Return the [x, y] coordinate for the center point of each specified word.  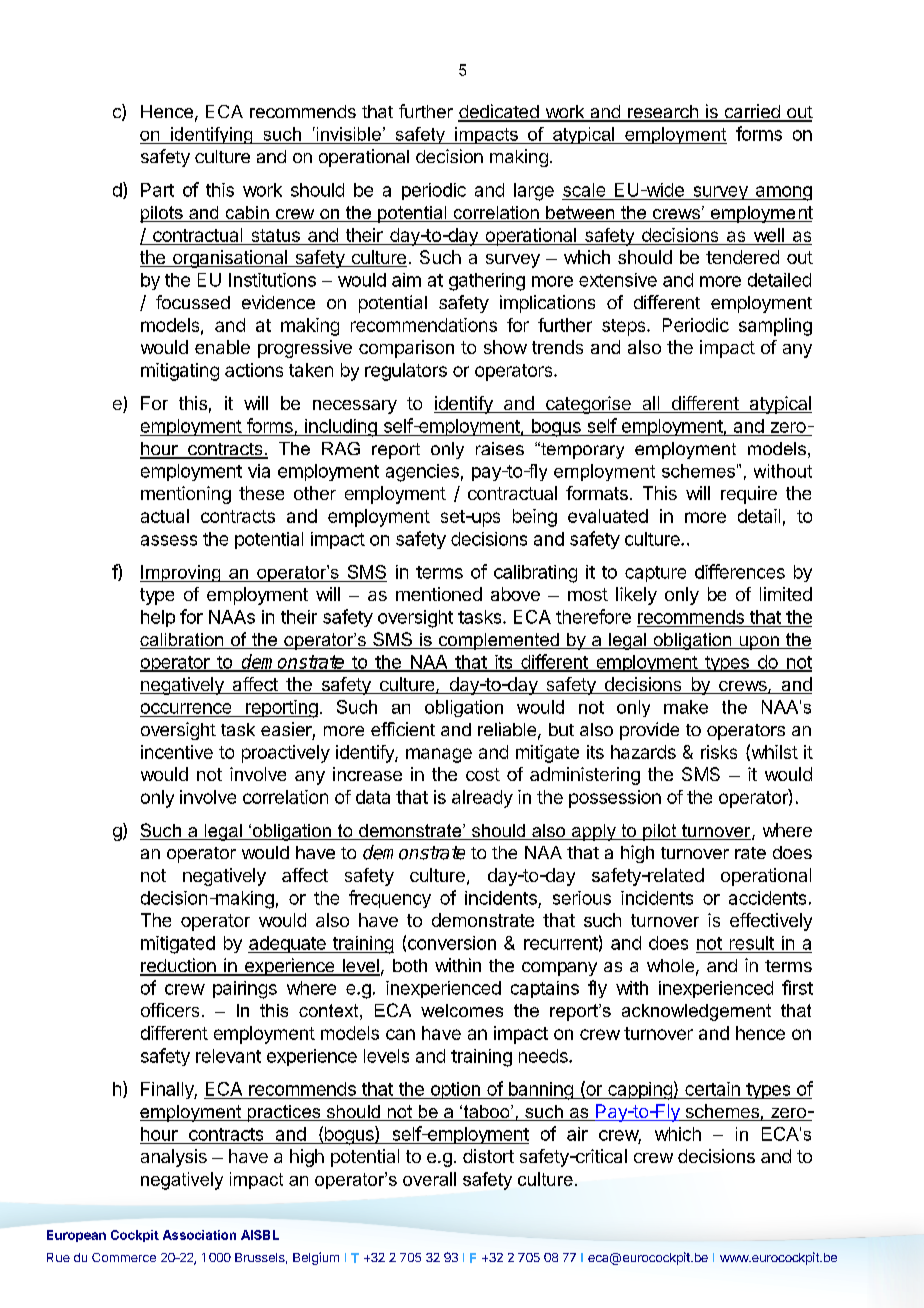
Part [157, 190]
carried [752, 112]
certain [712, 1089]
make [686, 707]
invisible [347, 134]
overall [429, 1179]
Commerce [124, 1257]
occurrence [186, 708]
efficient [403, 729]
